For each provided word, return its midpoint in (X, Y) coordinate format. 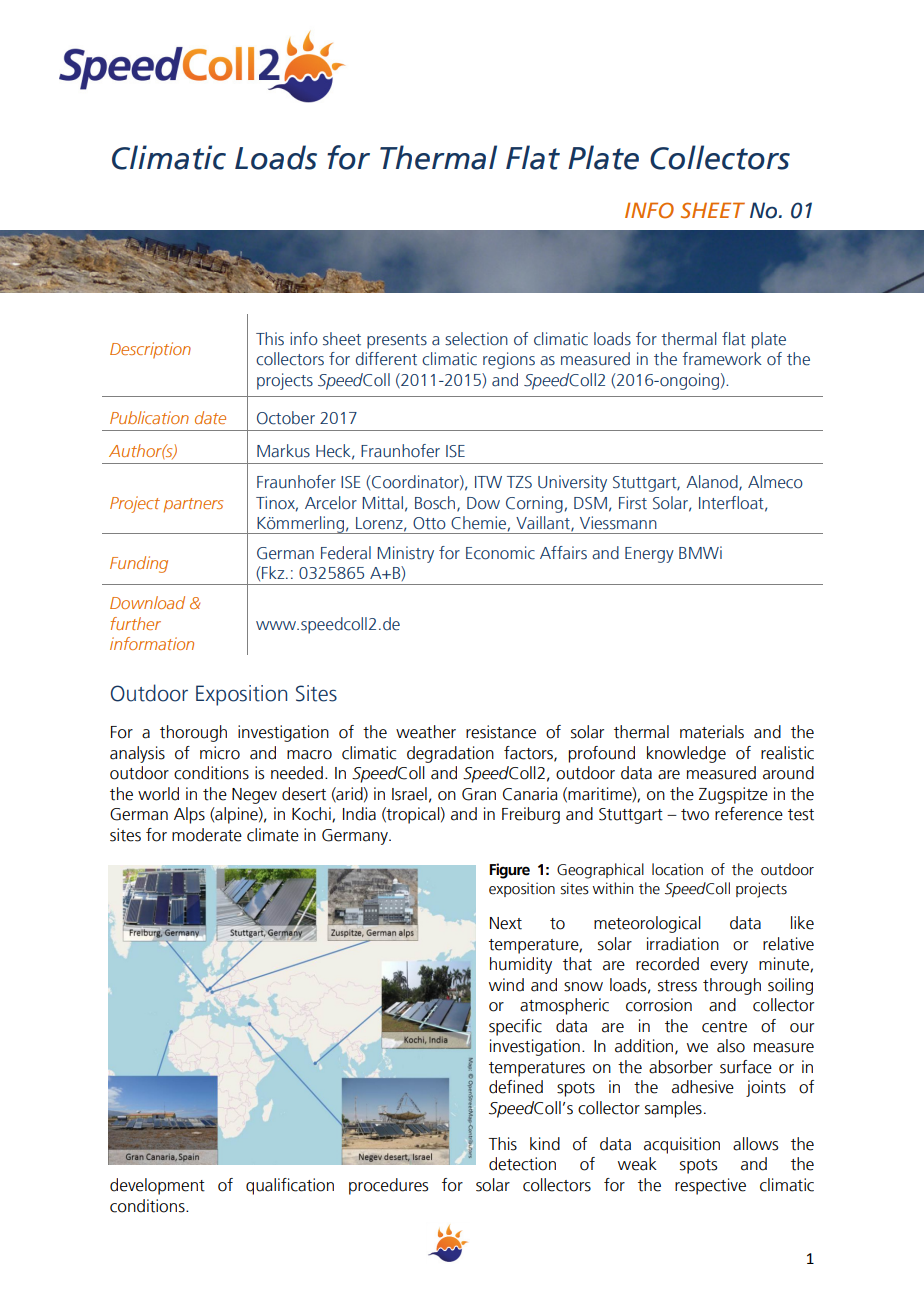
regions (509, 360)
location (677, 869)
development (157, 1186)
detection (522, 1164)
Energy (649, 555)
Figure (509, 871)
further (136, 623)
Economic (500, 553)
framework (722, 359)
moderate (207, 835)
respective (710, 1186)
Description (150, 350)
